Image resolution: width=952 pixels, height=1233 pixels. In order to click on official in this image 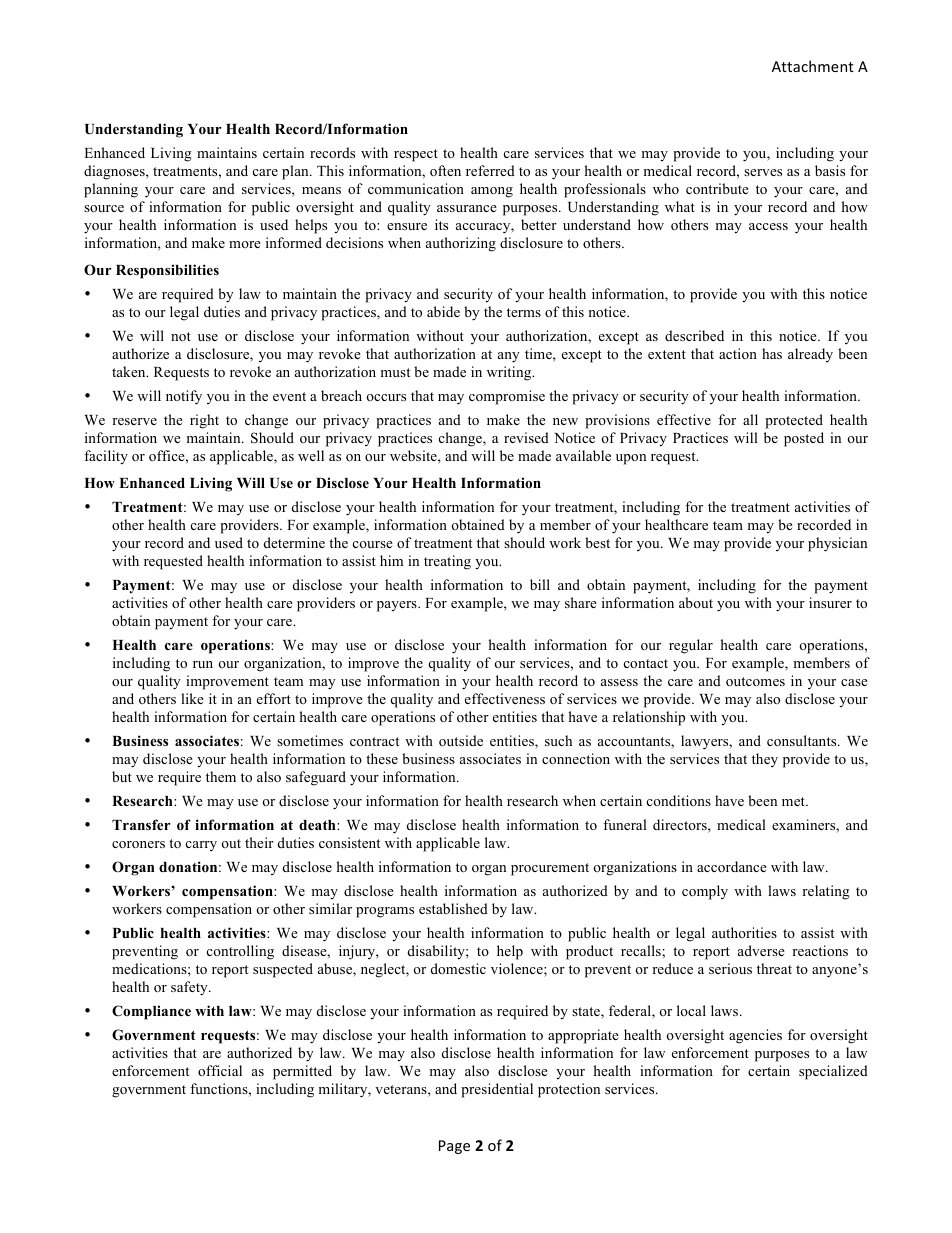, I will do `click(220, 1070)`.
